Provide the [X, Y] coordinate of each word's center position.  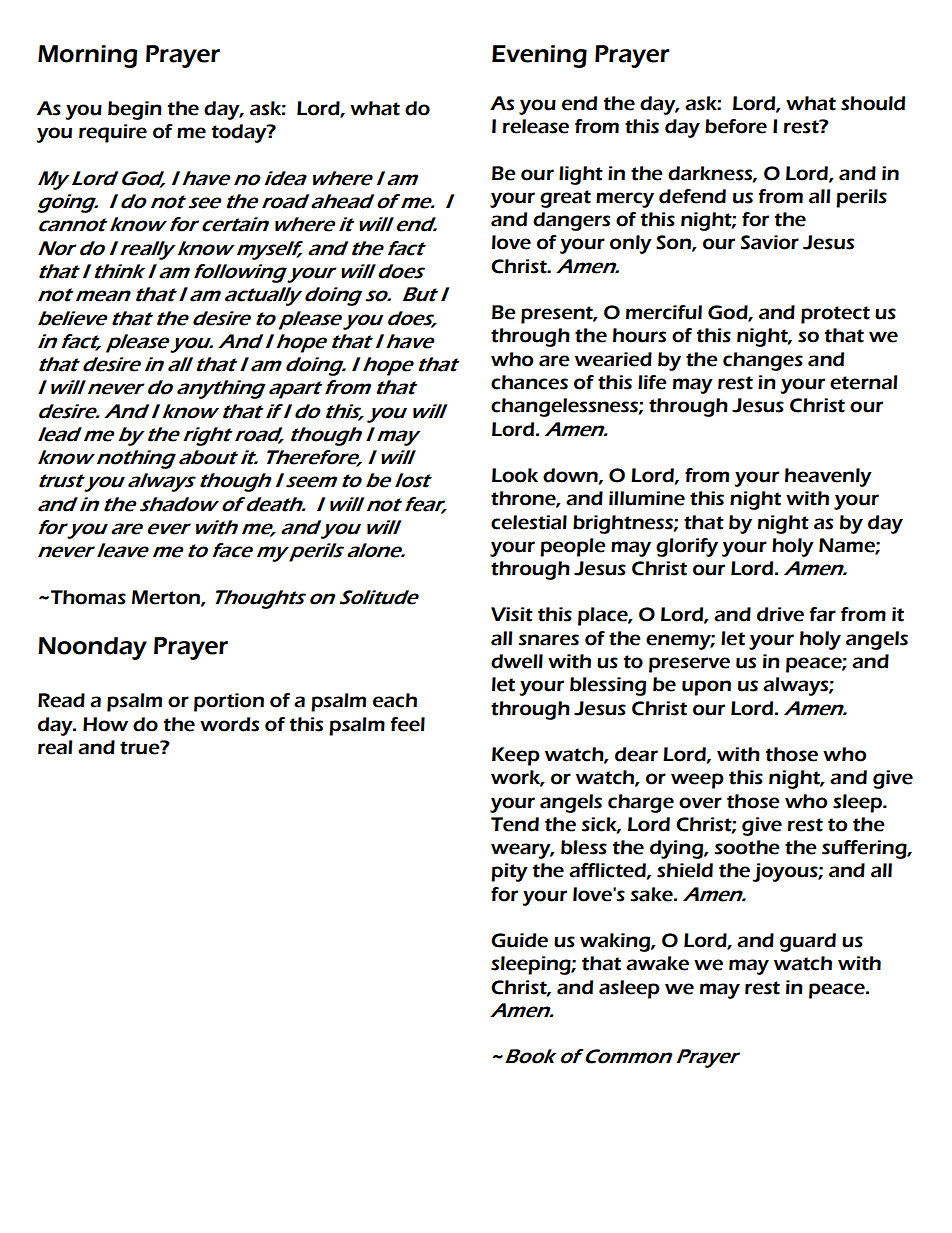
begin [135, 110]
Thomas [88, 597]
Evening [539, 56]
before [736, 126]
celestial [529, 522]
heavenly [828, 477]
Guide [519, 940]
